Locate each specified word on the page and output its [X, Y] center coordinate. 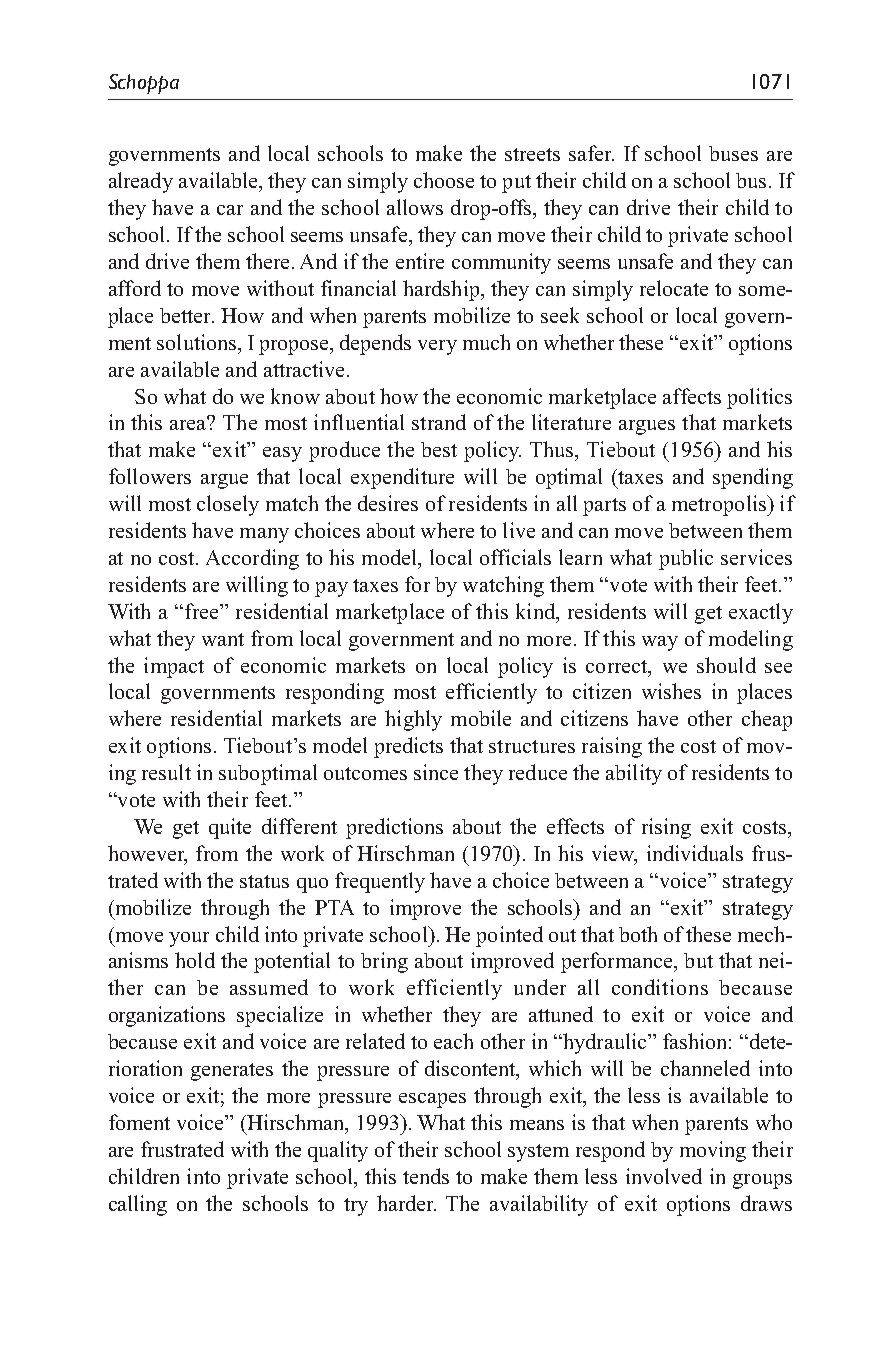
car [230, 210]
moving [713, 1151]
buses [733, 153]
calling [138, 1205]
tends [426, 1176]
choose [444, 180]
